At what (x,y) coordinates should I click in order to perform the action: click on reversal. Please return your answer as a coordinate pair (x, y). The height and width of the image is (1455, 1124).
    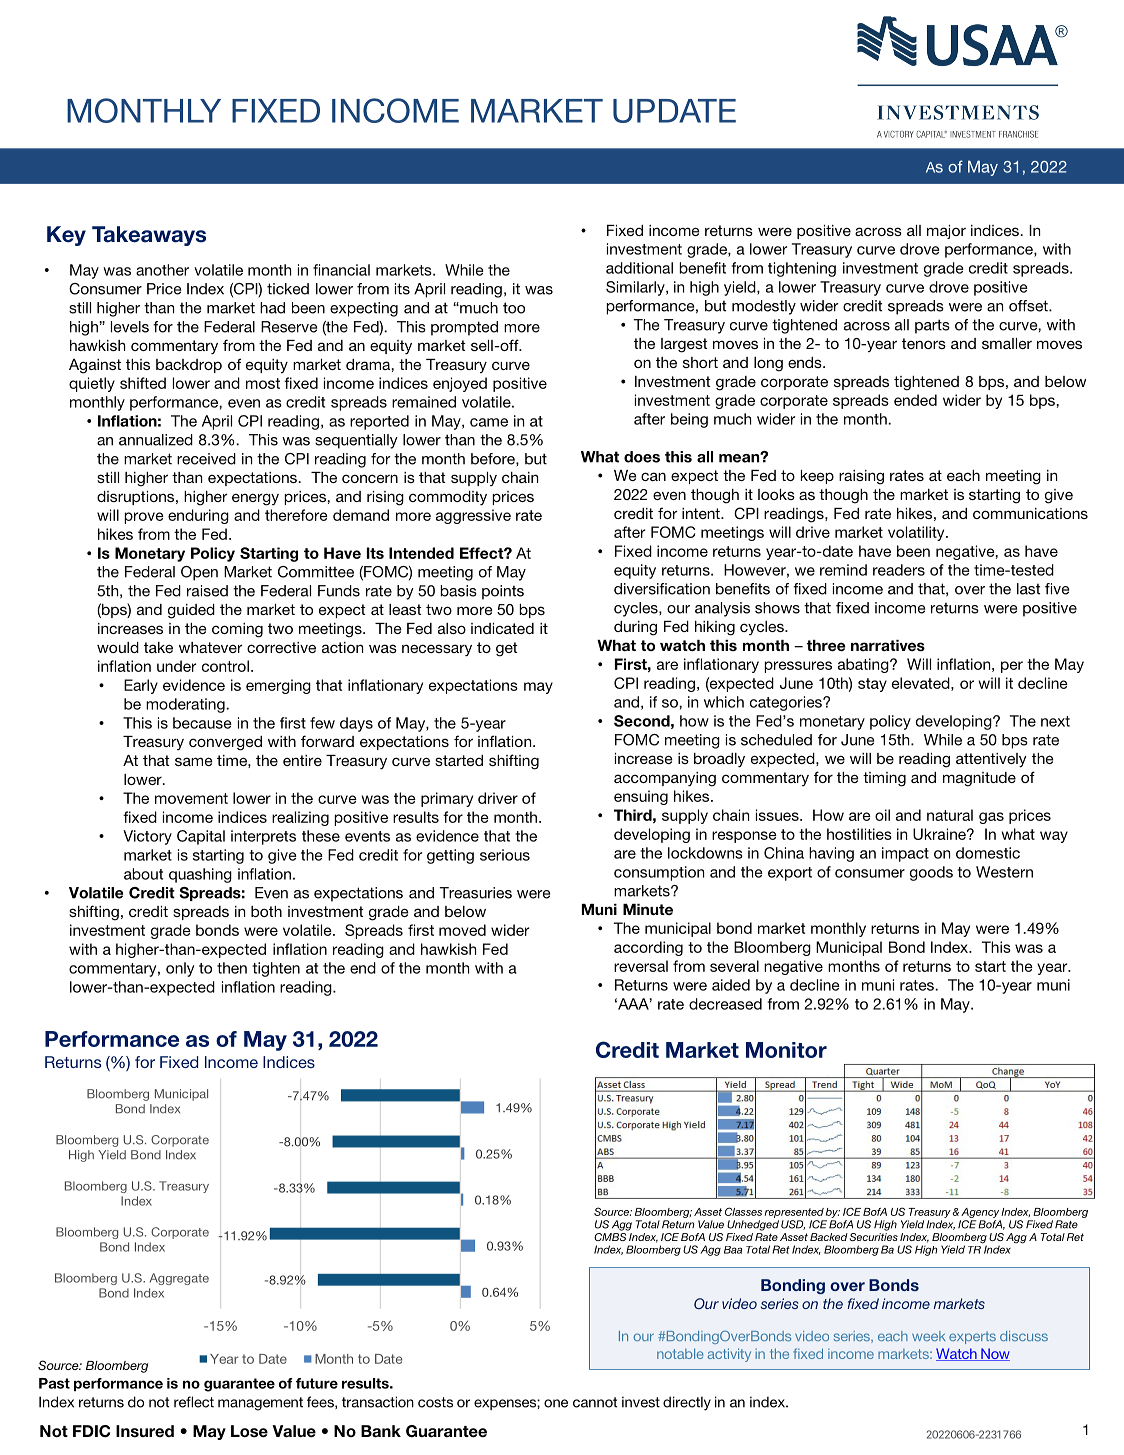
    Looking at the image, I should click on (641, 966).
